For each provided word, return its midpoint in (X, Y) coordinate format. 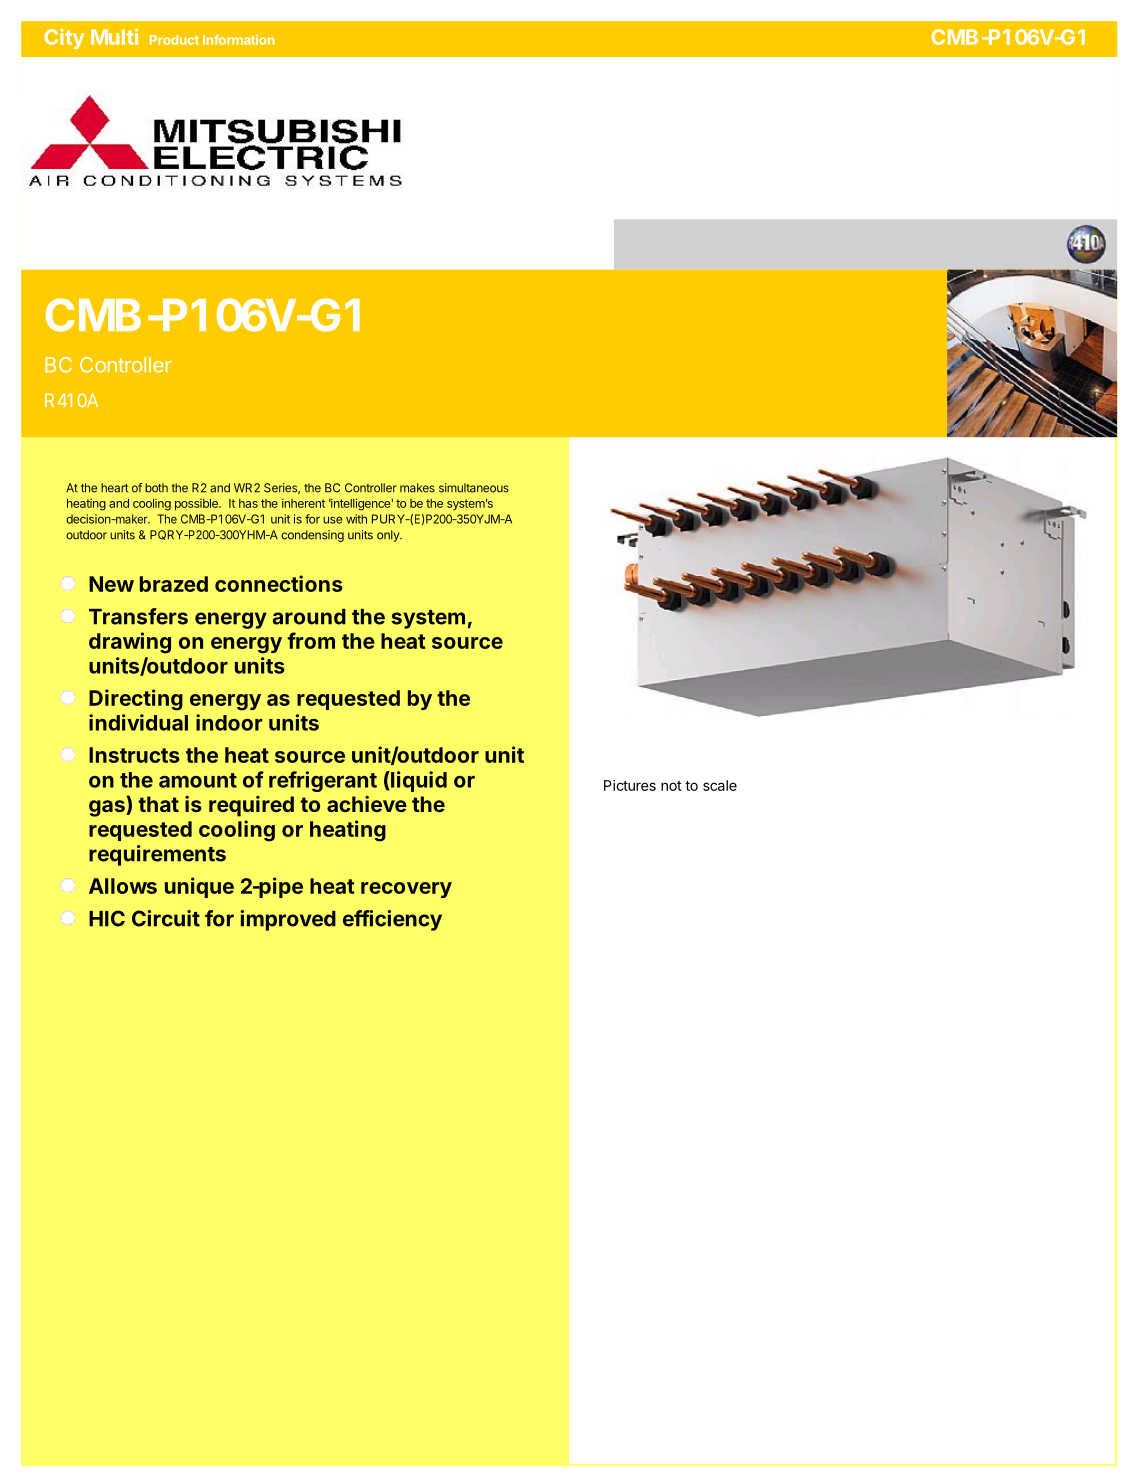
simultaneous (474, 488)
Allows (123, 886)
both (156, 488)
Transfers (138, 616)
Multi (114, 37)
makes (417, 488)
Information (239, 40)
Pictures (630, 785)
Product (174, 40)
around (309, 617)
